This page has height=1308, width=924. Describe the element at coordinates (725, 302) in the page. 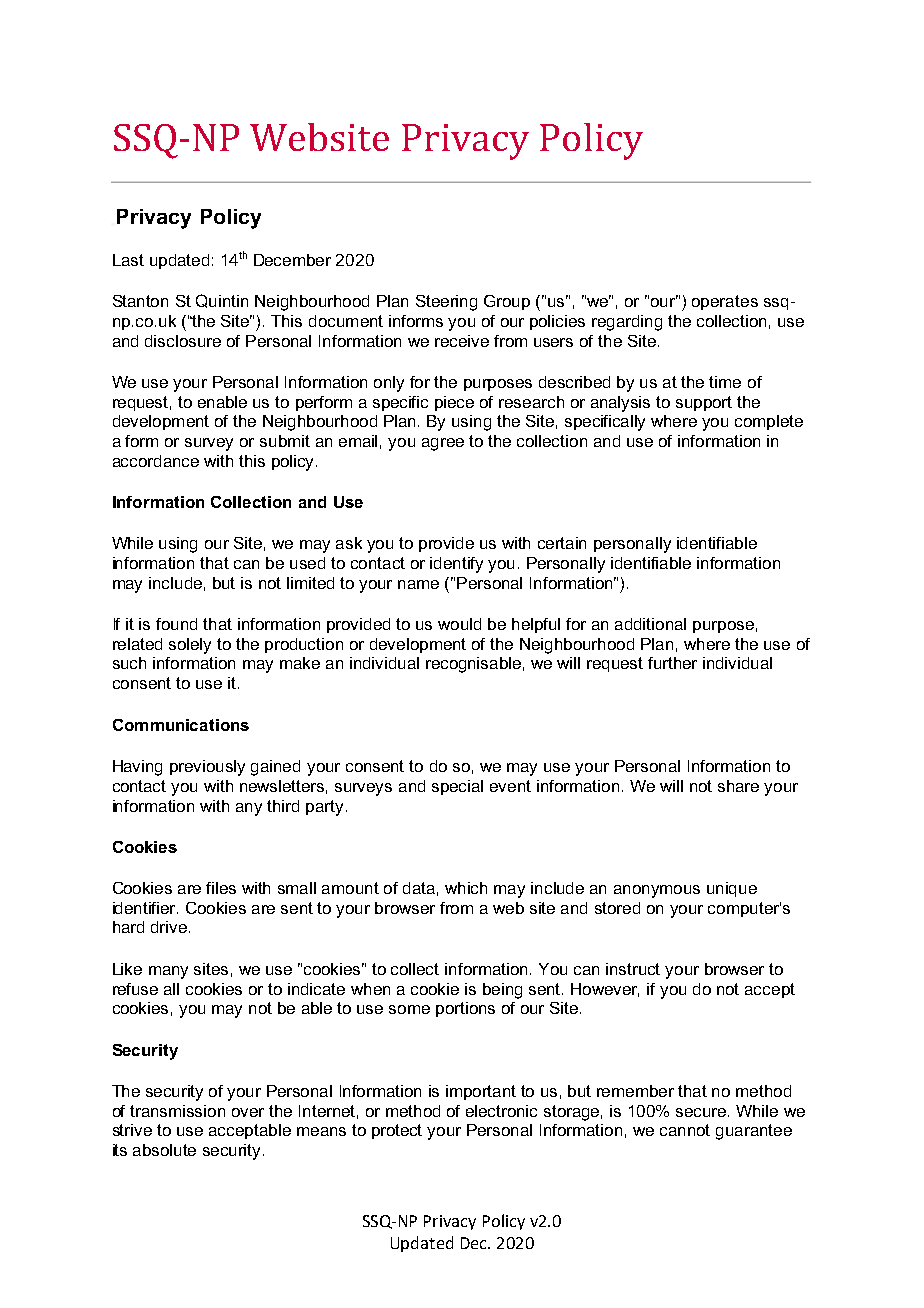

I see `operates` at that location.
